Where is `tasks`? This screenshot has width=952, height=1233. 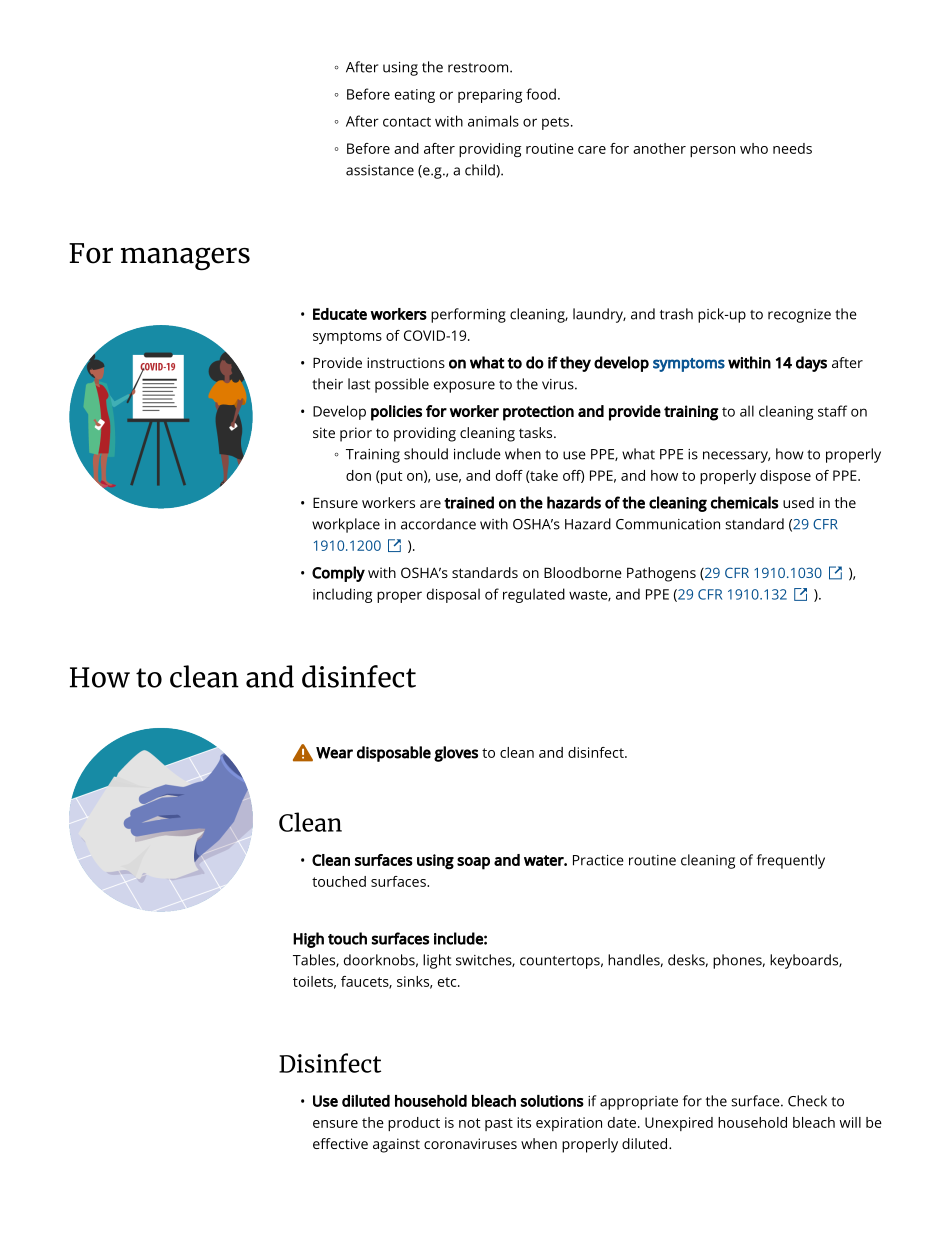 tasks is located at coordinates (537, 432).
